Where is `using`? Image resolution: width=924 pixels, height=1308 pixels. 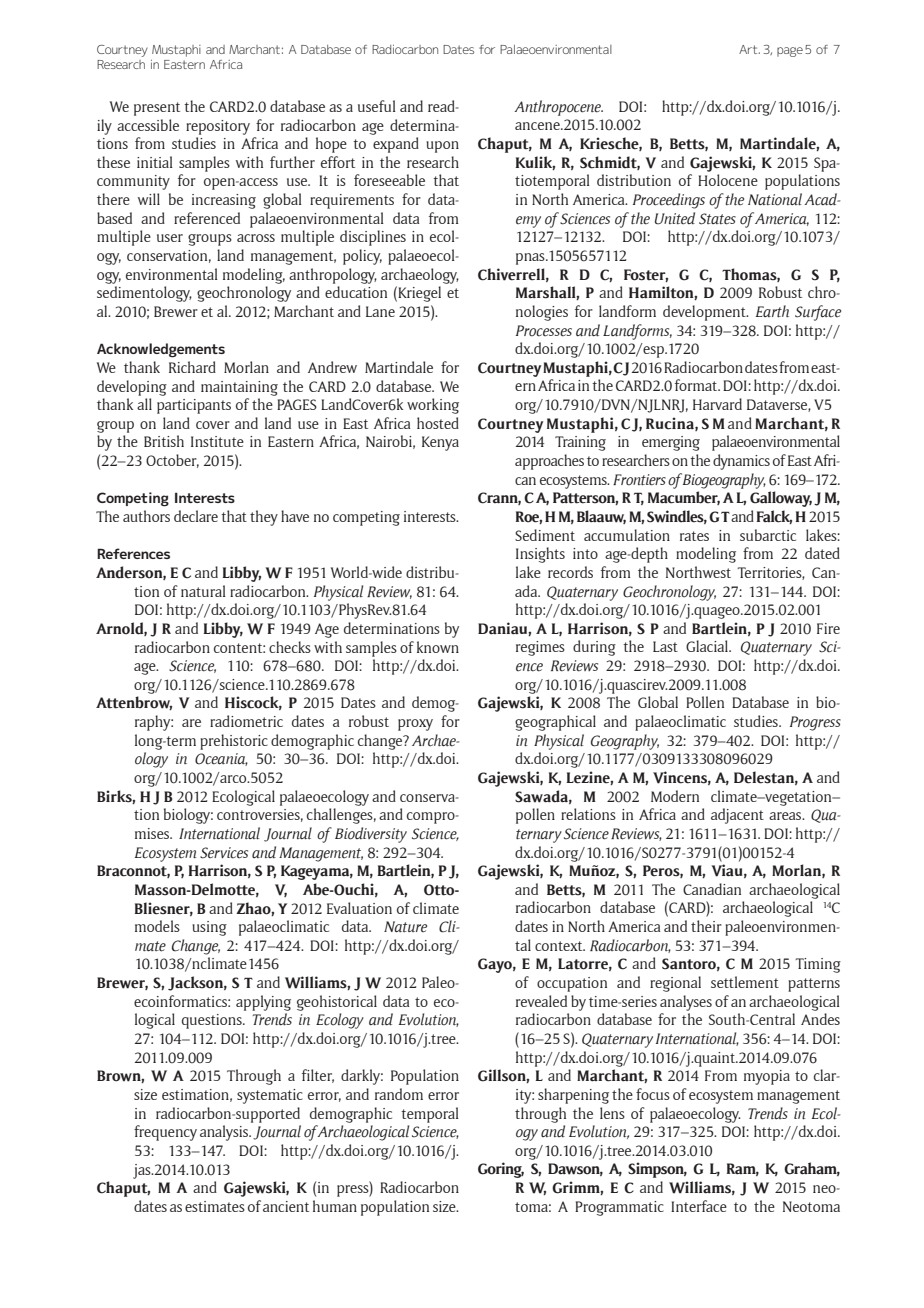 using is located at coordinates (209, 928).
